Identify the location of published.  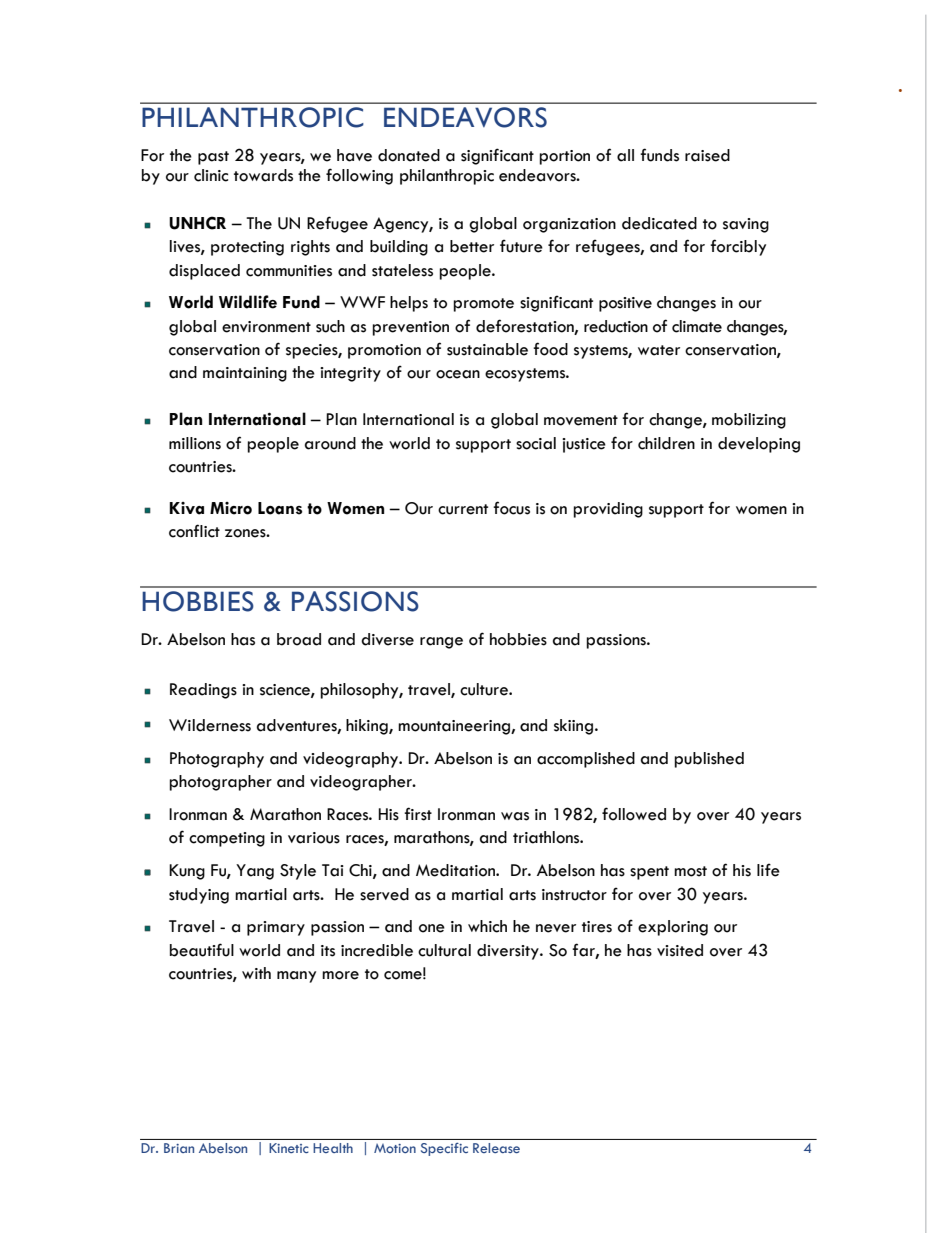
(709, 760).
